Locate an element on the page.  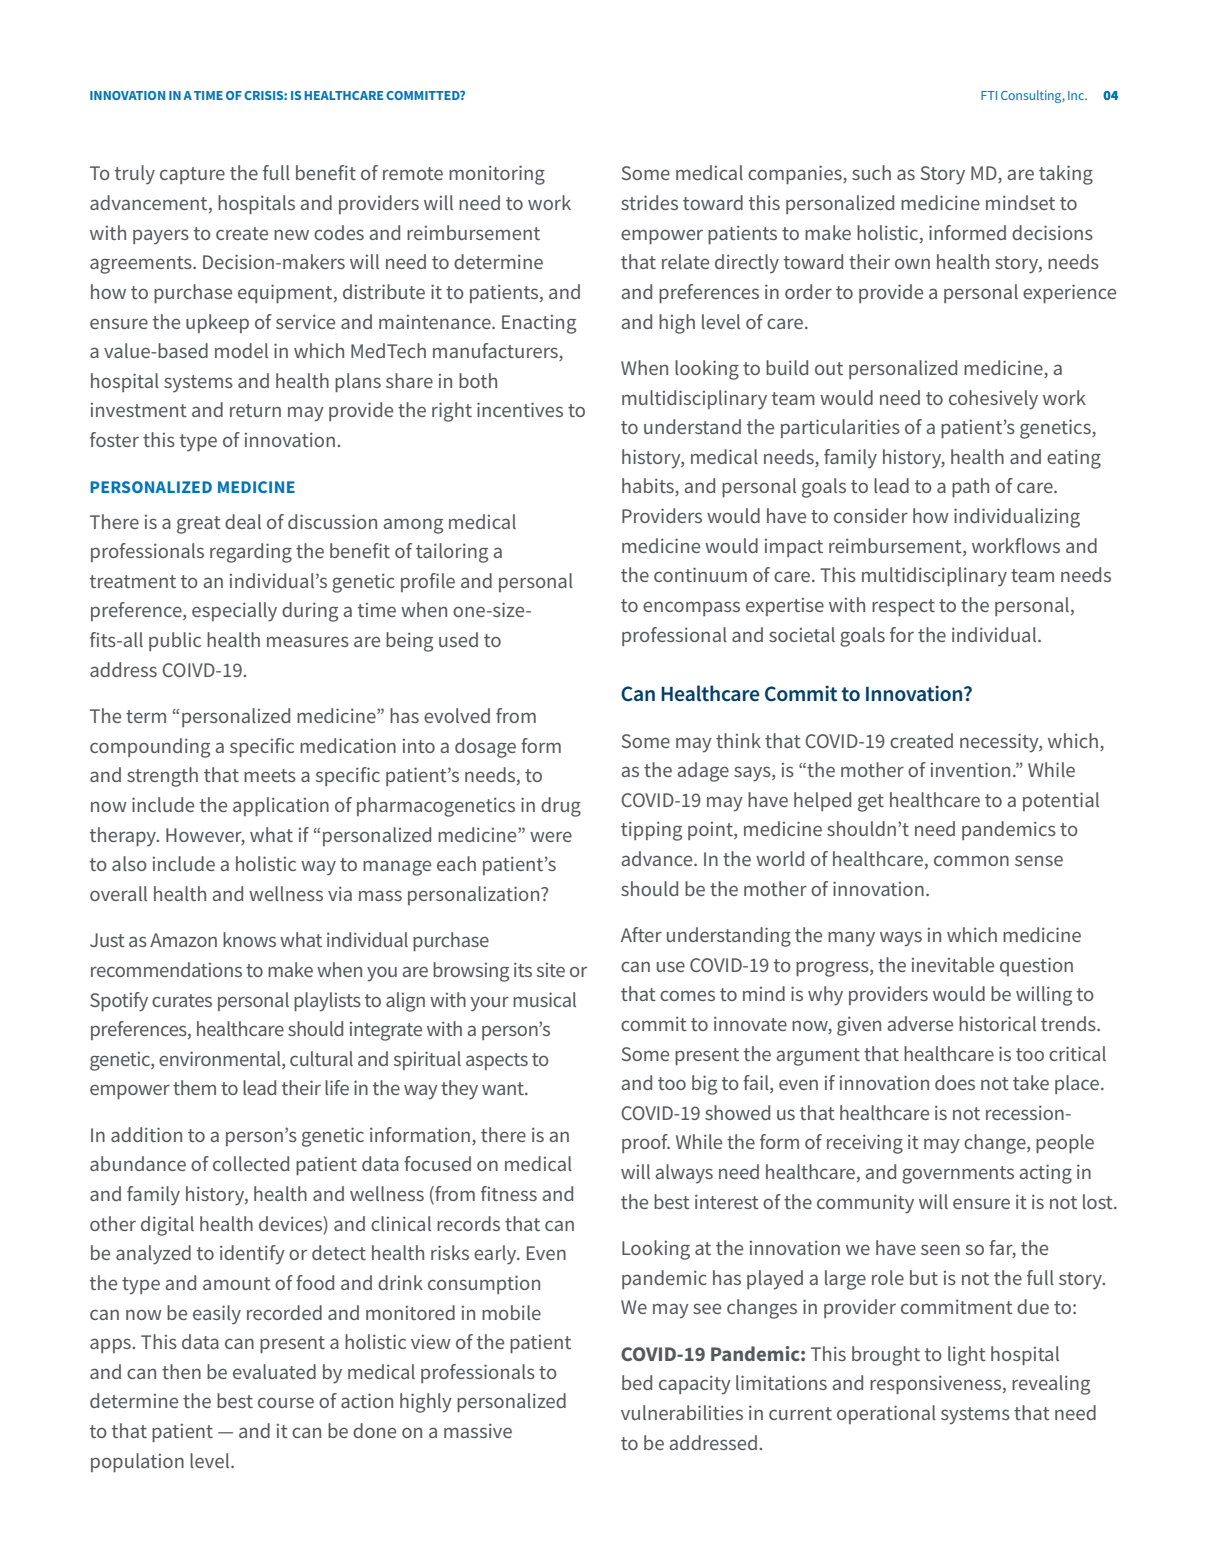
governments is located at coordinates (958, 1175).
